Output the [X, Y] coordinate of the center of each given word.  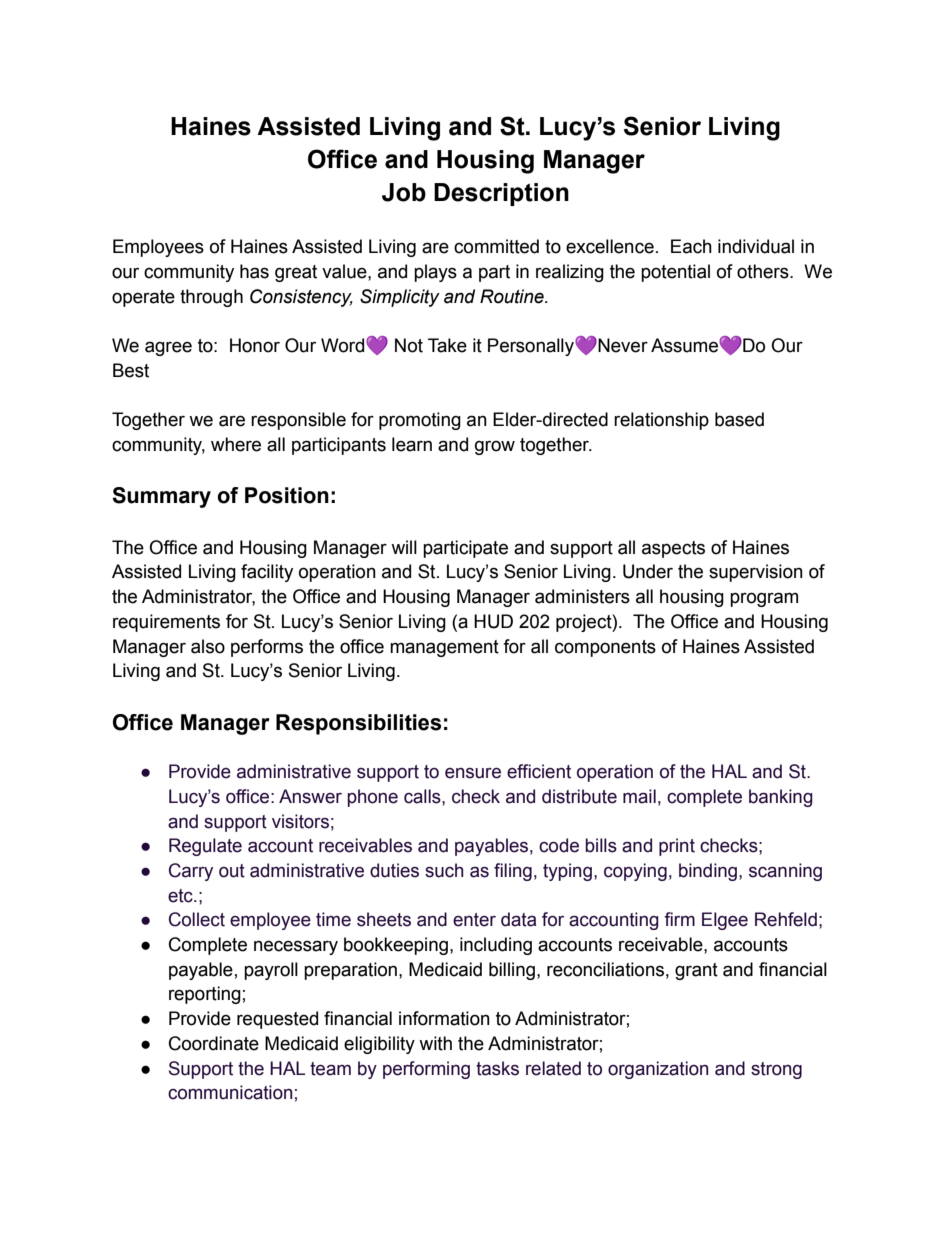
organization [658, 1070]
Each [691, 246]
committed [496, 246]
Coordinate [214, 1043]
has [254, 271]
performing [426, 1070]
